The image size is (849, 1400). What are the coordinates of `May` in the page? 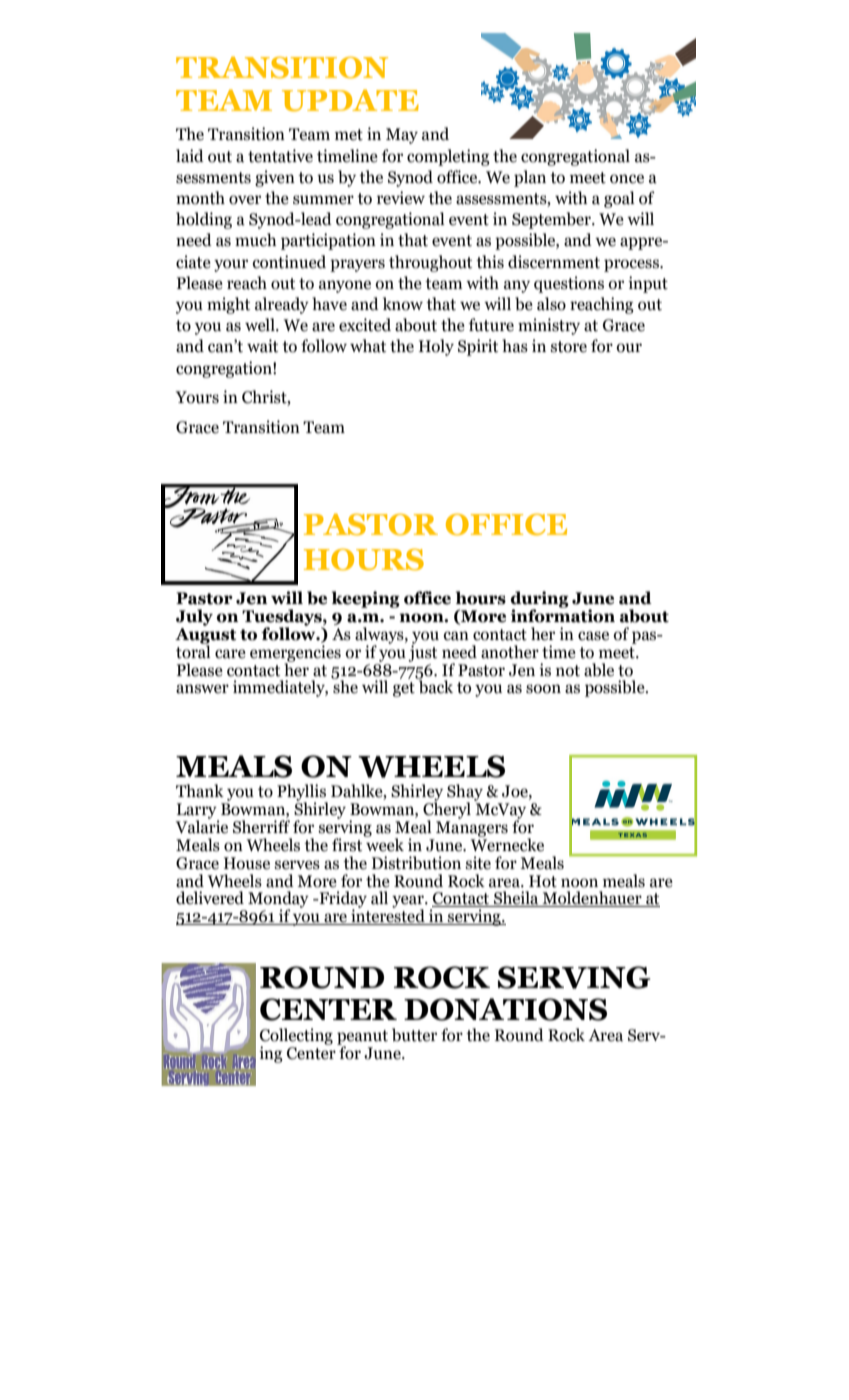 It's located at (402, 136).
